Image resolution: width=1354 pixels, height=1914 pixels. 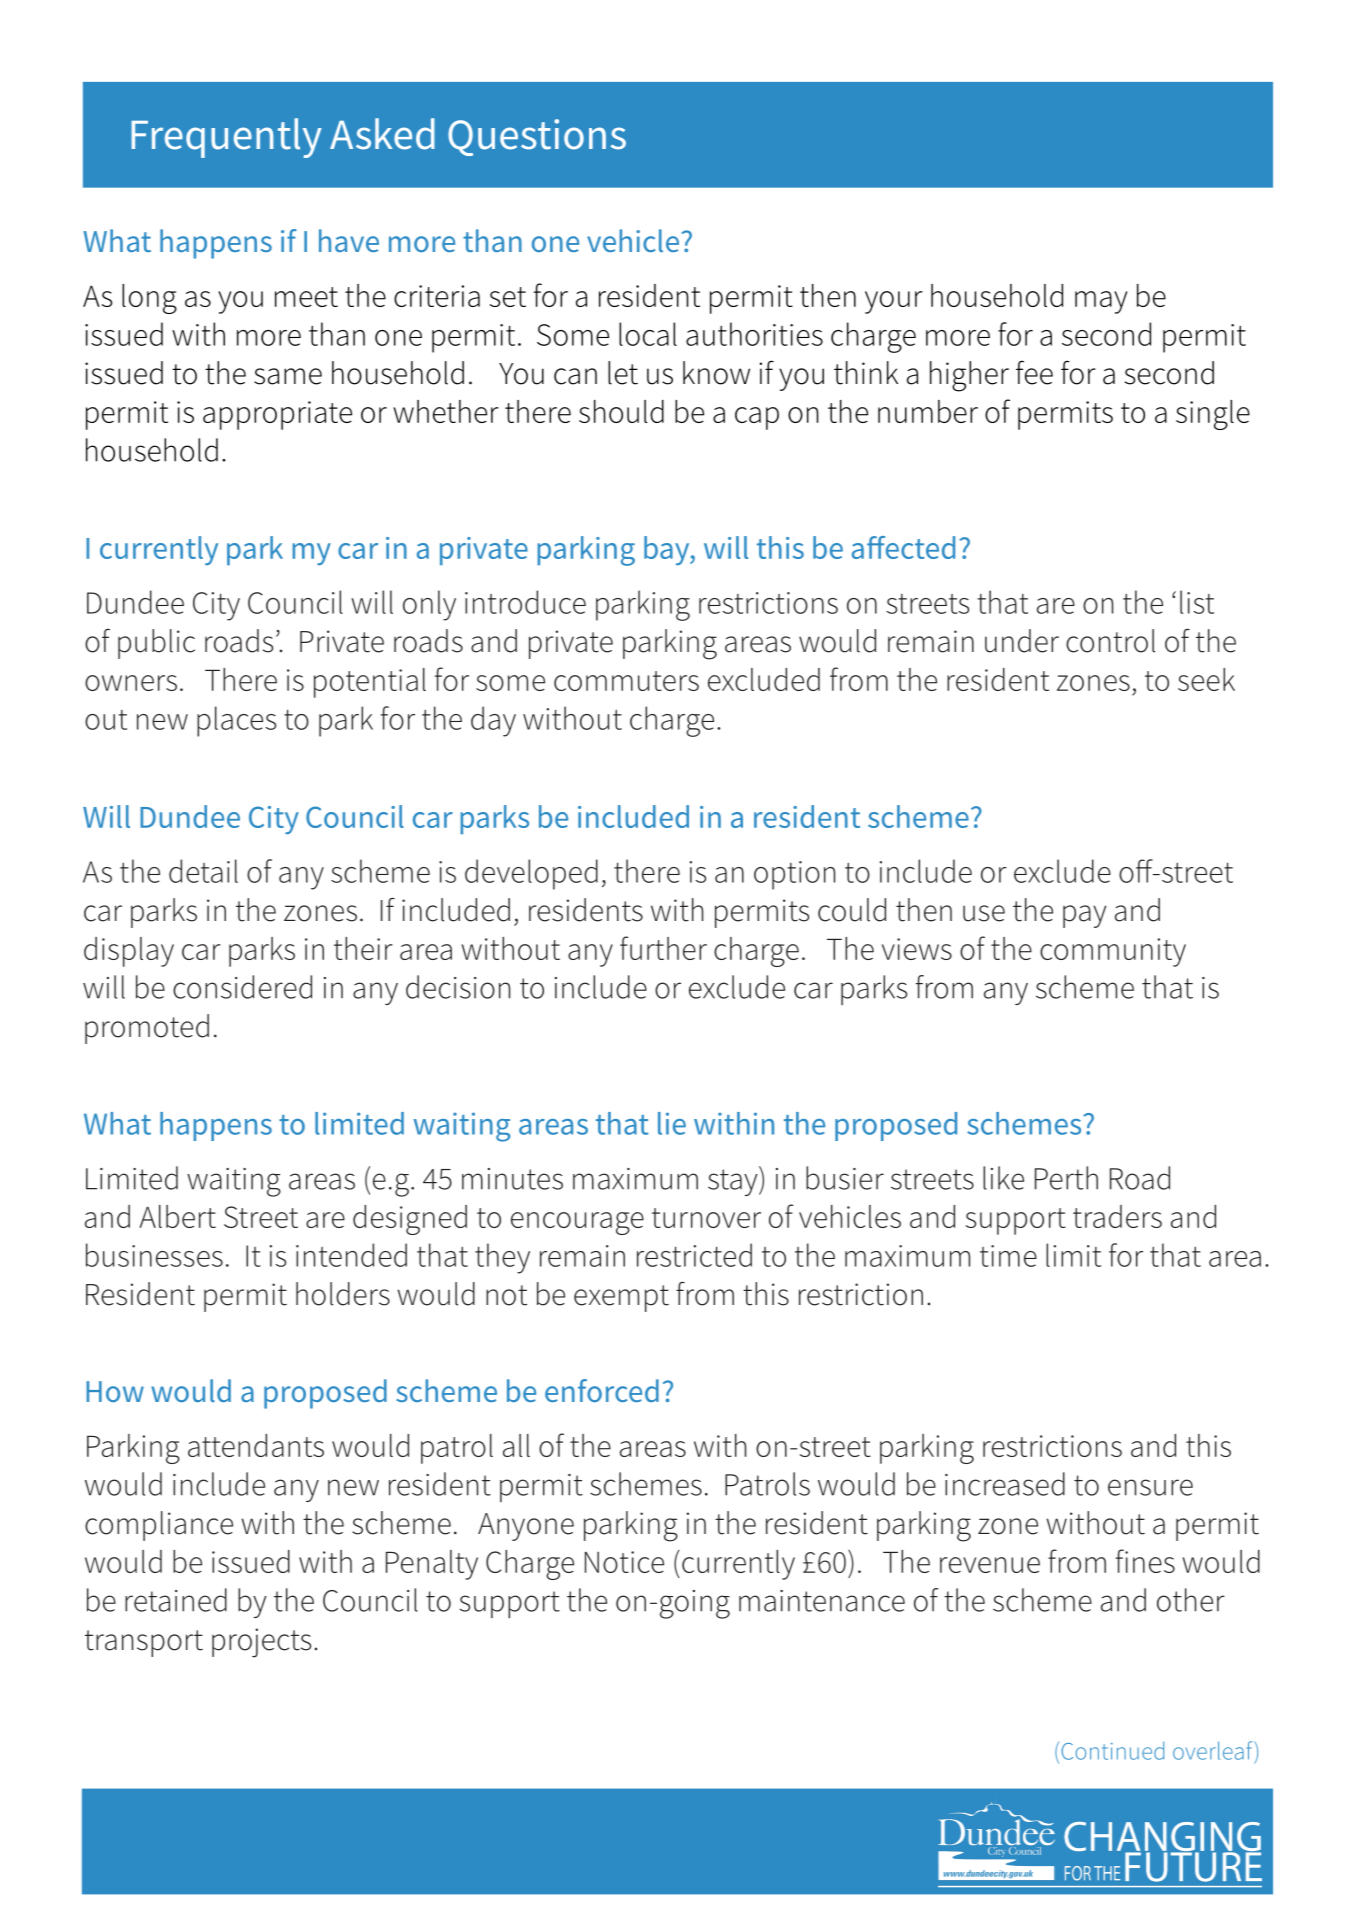 What do you see at coordinates (261, 1643) in the page?
I see `projects` at bounding box center [261, 1643].
